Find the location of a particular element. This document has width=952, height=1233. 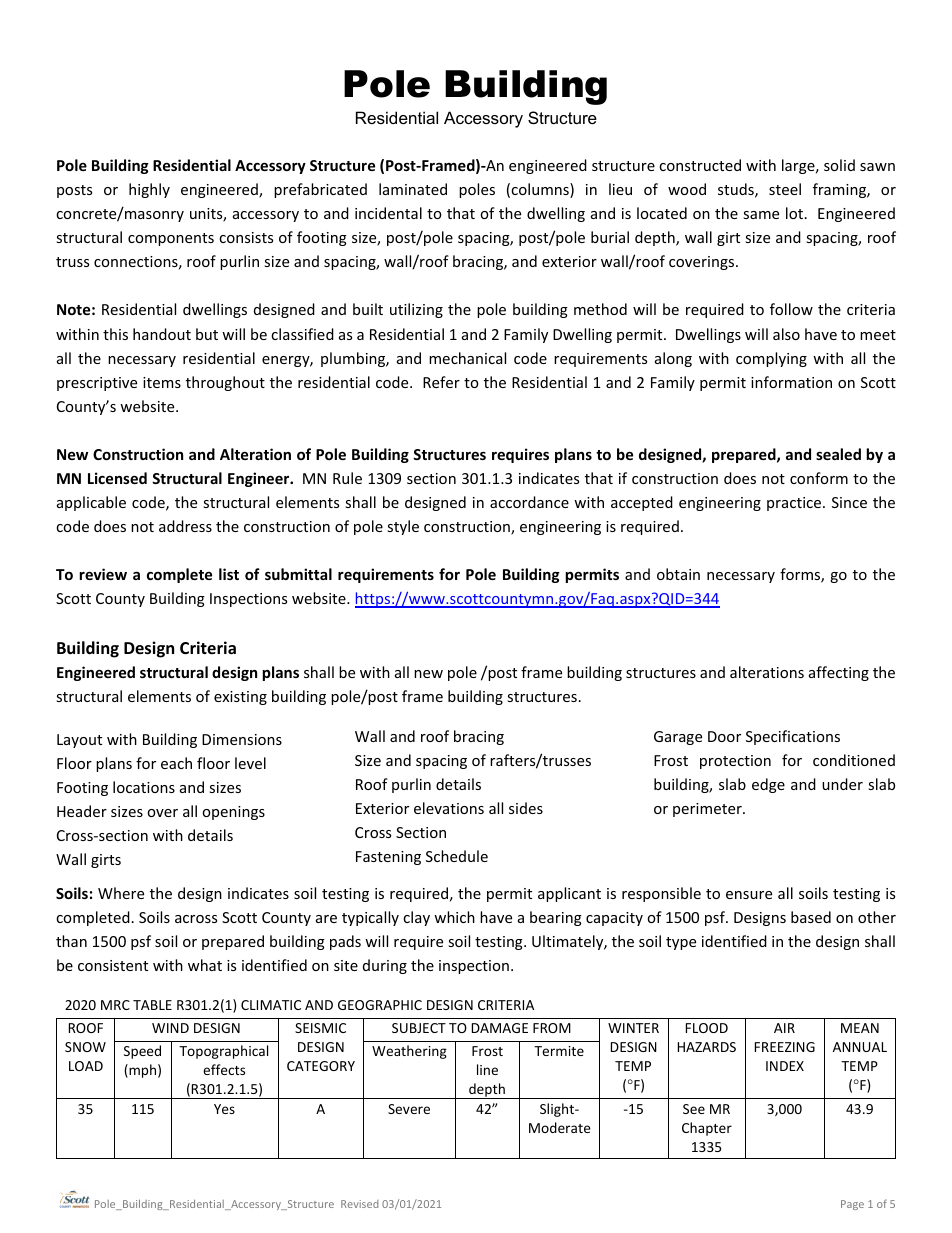

ensure is located at coordinates (749, 895).
